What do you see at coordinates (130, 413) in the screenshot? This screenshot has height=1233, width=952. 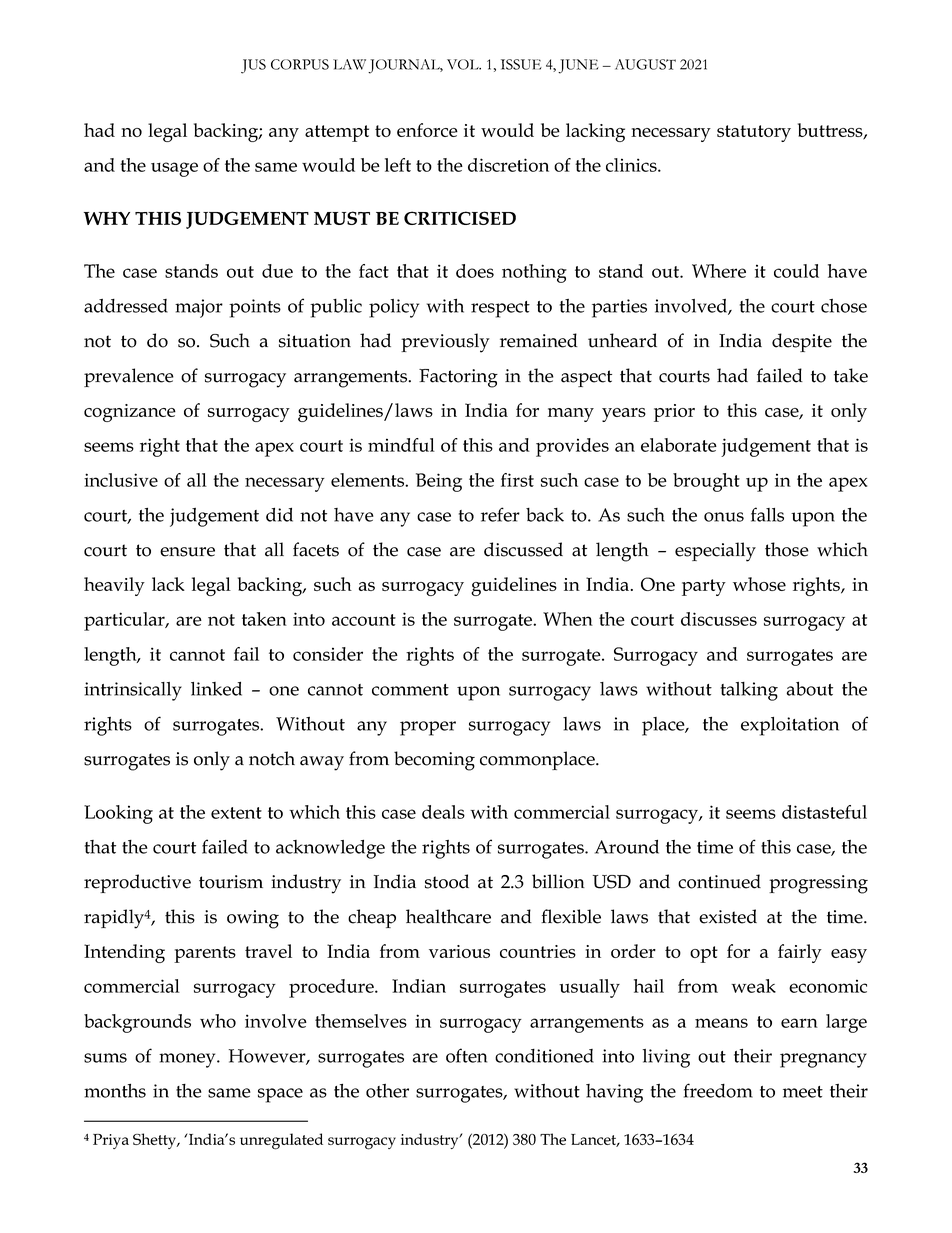 I see `cognizance` at bounding box center [130, 413].
